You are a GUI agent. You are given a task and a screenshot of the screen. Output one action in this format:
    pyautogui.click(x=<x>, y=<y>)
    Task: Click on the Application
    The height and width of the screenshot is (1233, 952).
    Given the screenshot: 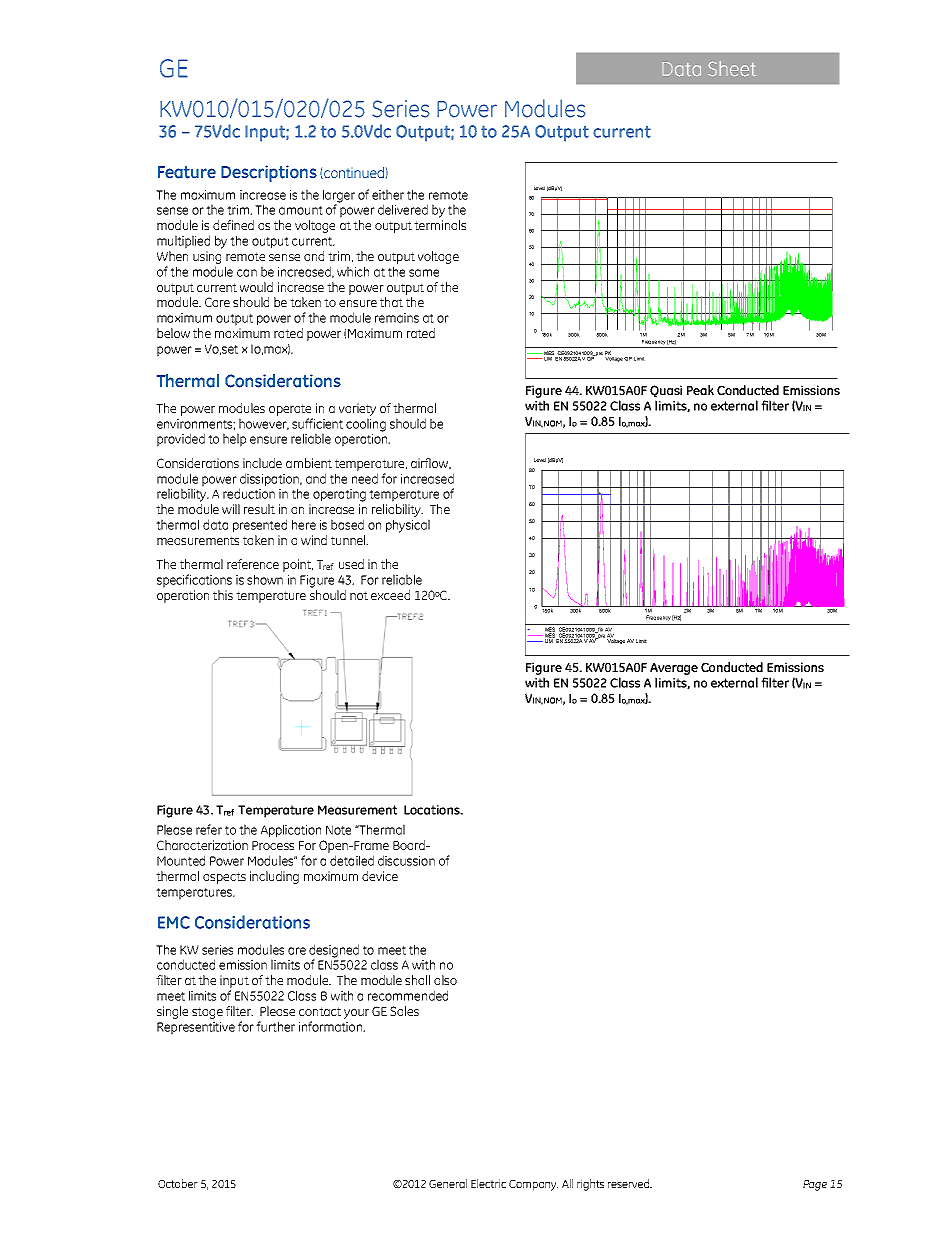 What is the action you would take?
    pyautogui.click(x=291, y=831)
